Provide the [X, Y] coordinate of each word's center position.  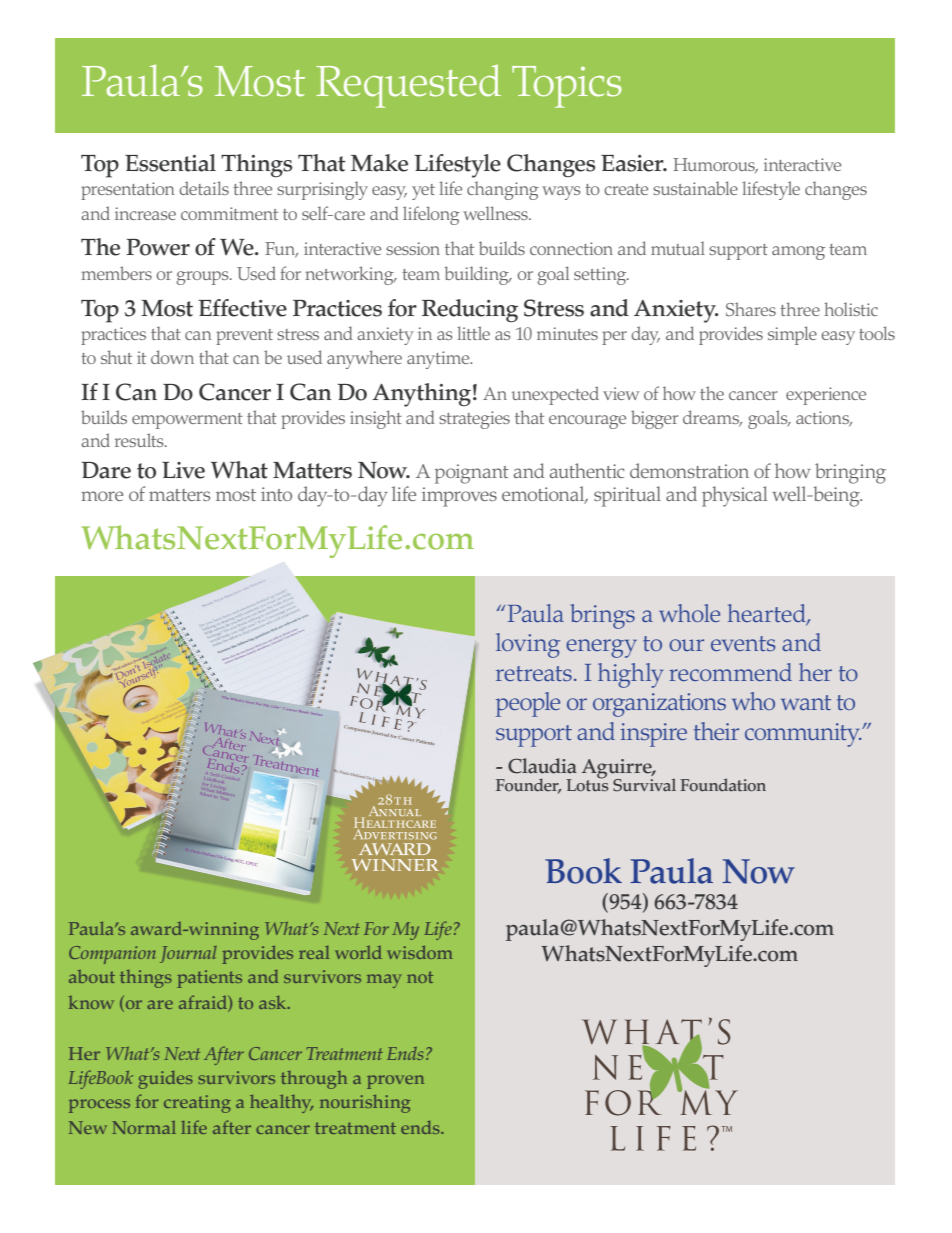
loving [528, 645]
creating [197, 1104]
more [102, 496]
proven [395, 1082]
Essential [170, 163]
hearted [768, 614]
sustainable [695, 188]
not [420, 977]
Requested [408, 86]
